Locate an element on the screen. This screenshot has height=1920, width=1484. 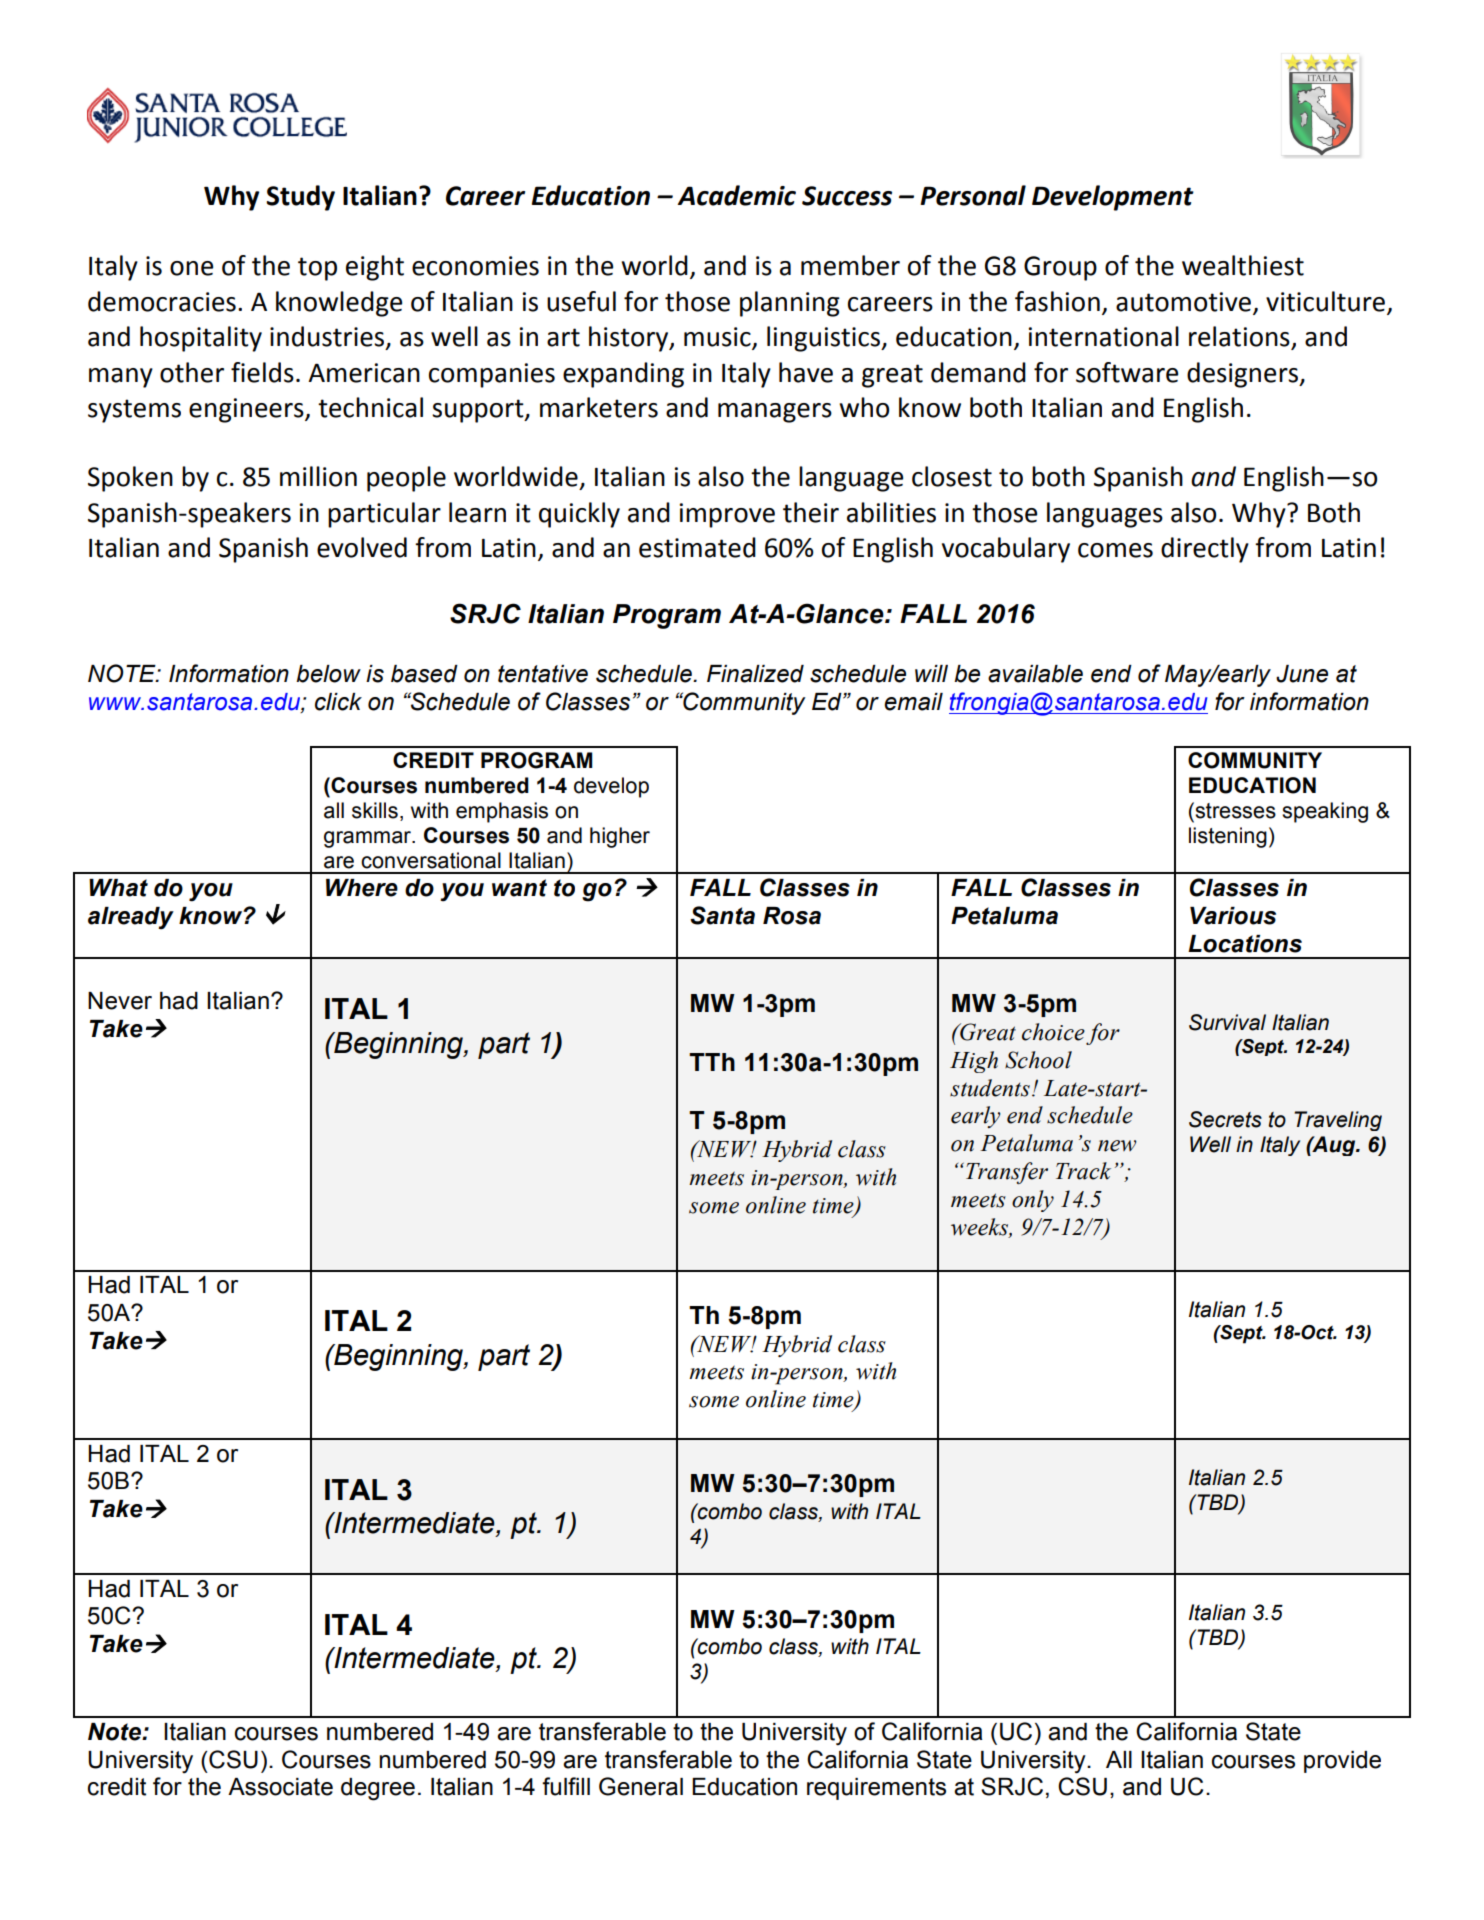
want is located at coordinates (519, 888).
